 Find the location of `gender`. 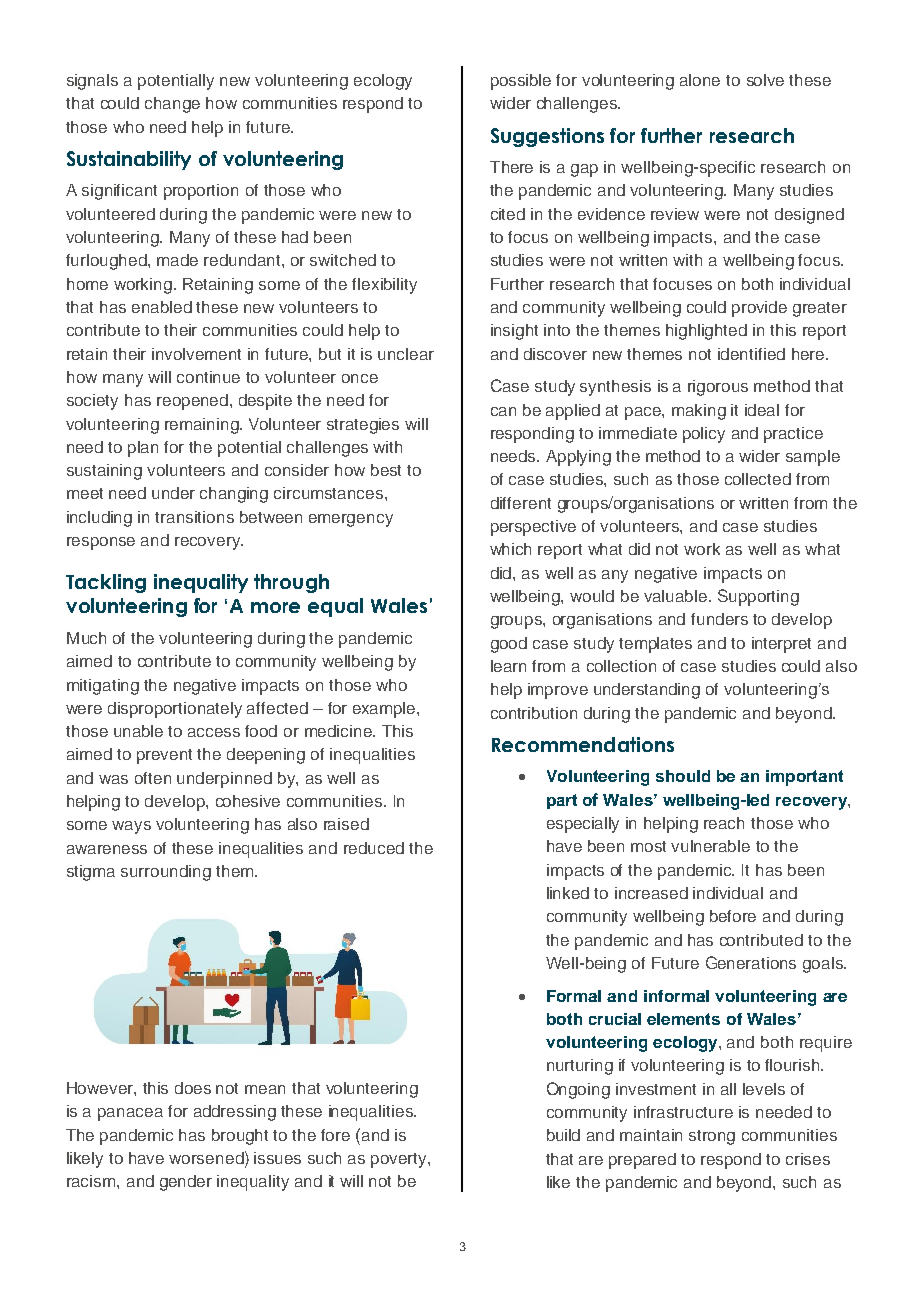

gender is located at coordinates (186, 1183).
